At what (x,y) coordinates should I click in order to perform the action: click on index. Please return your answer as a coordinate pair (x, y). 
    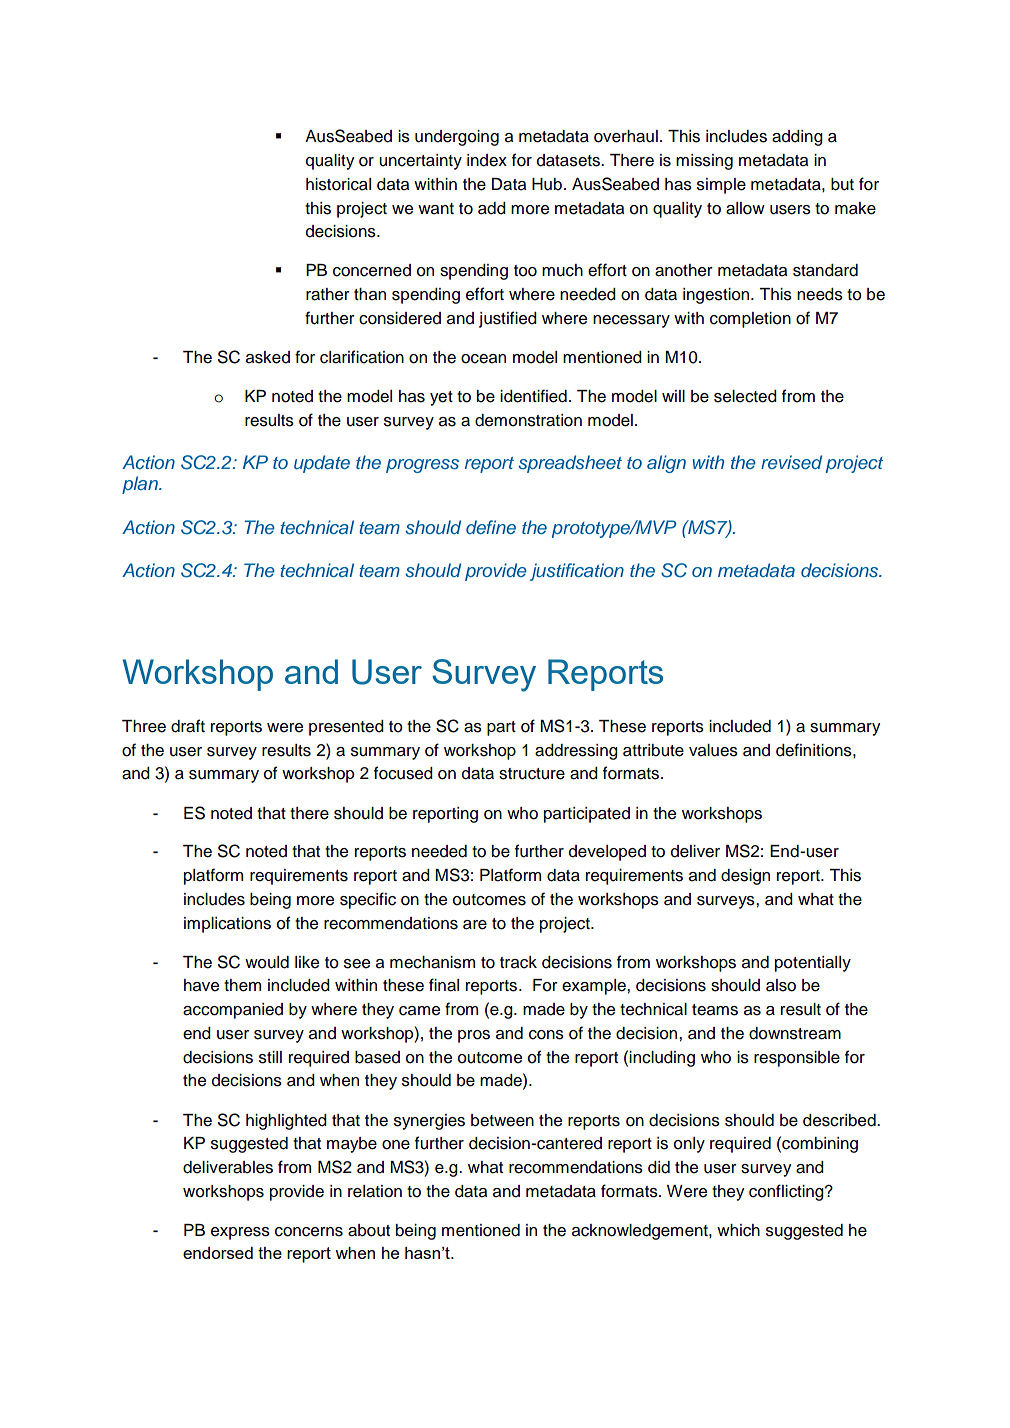
    Looking at the image, I should click on (487, 160).
